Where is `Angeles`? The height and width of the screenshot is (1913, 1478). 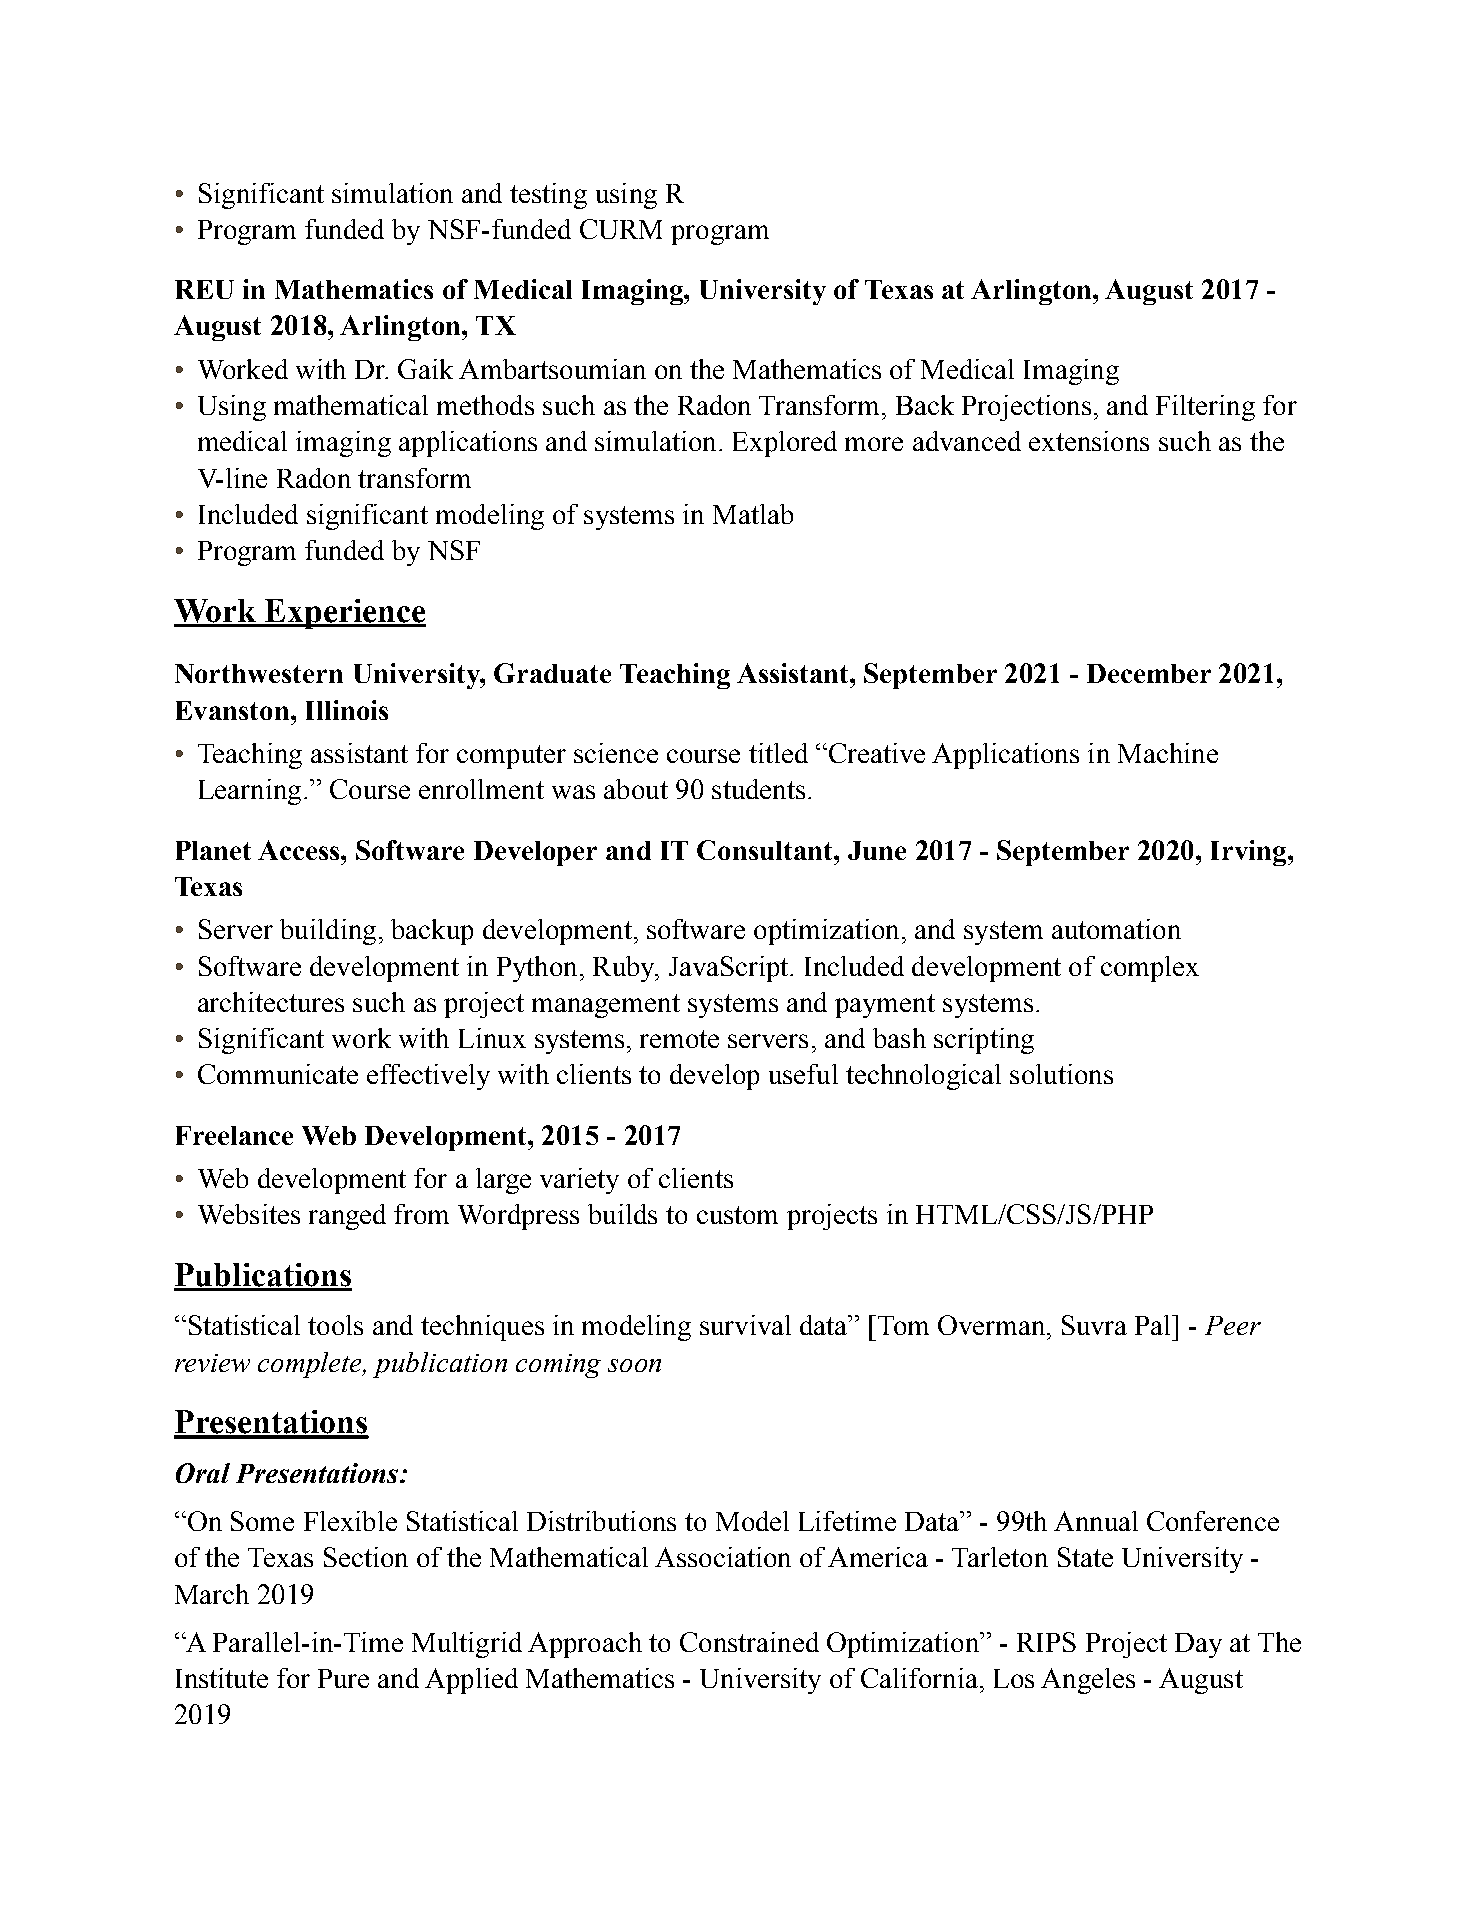 Angeles is located at coordinates (1088, 1681).
